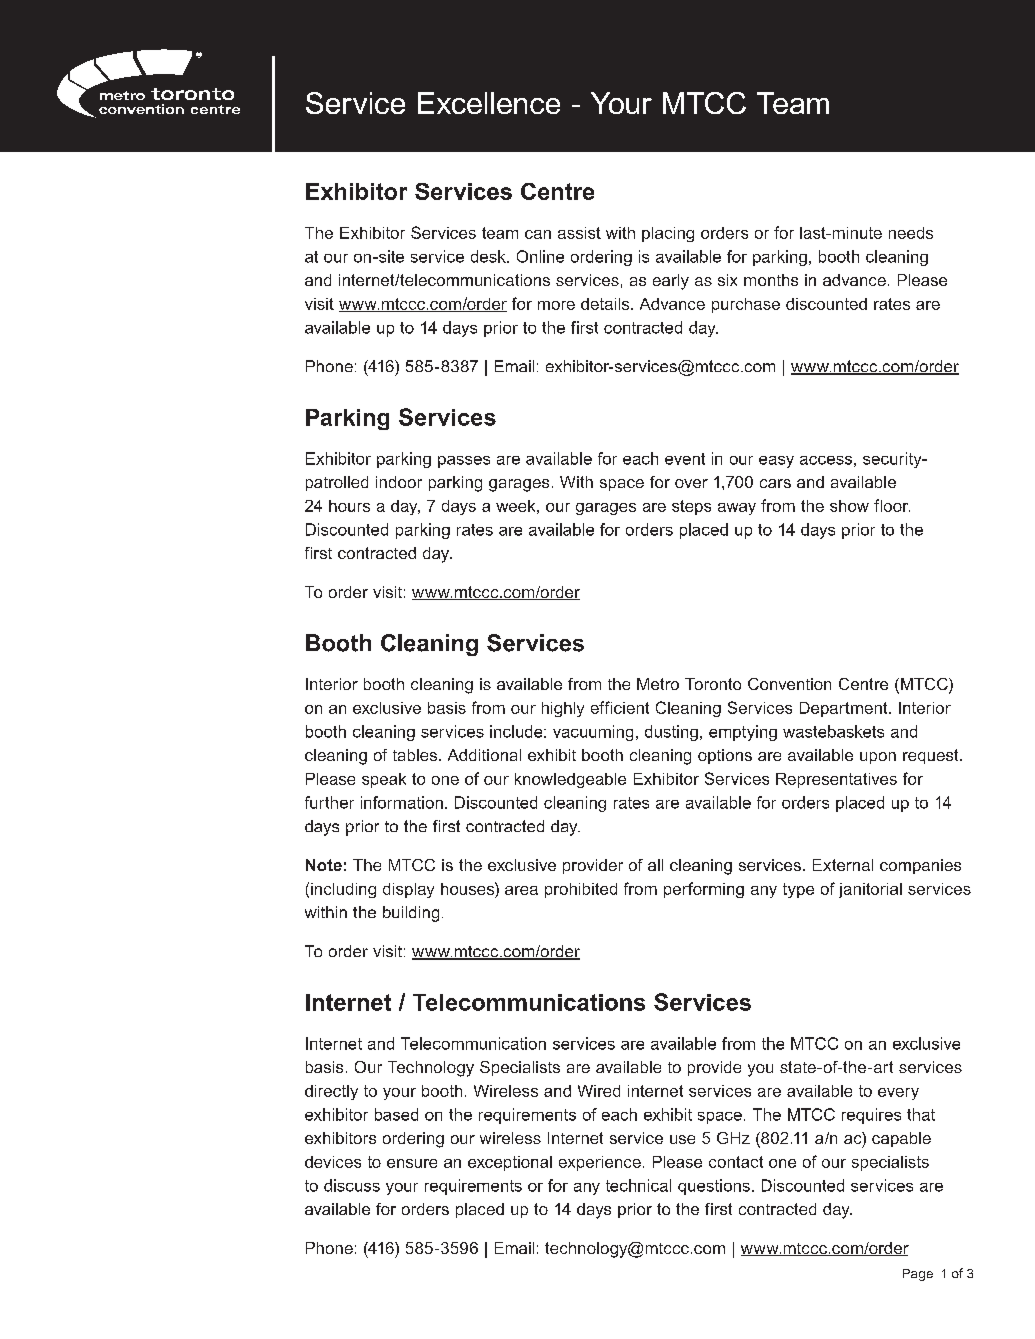  Describe the element at coordinates (411, 914) in the image. I see `building` at that location.
